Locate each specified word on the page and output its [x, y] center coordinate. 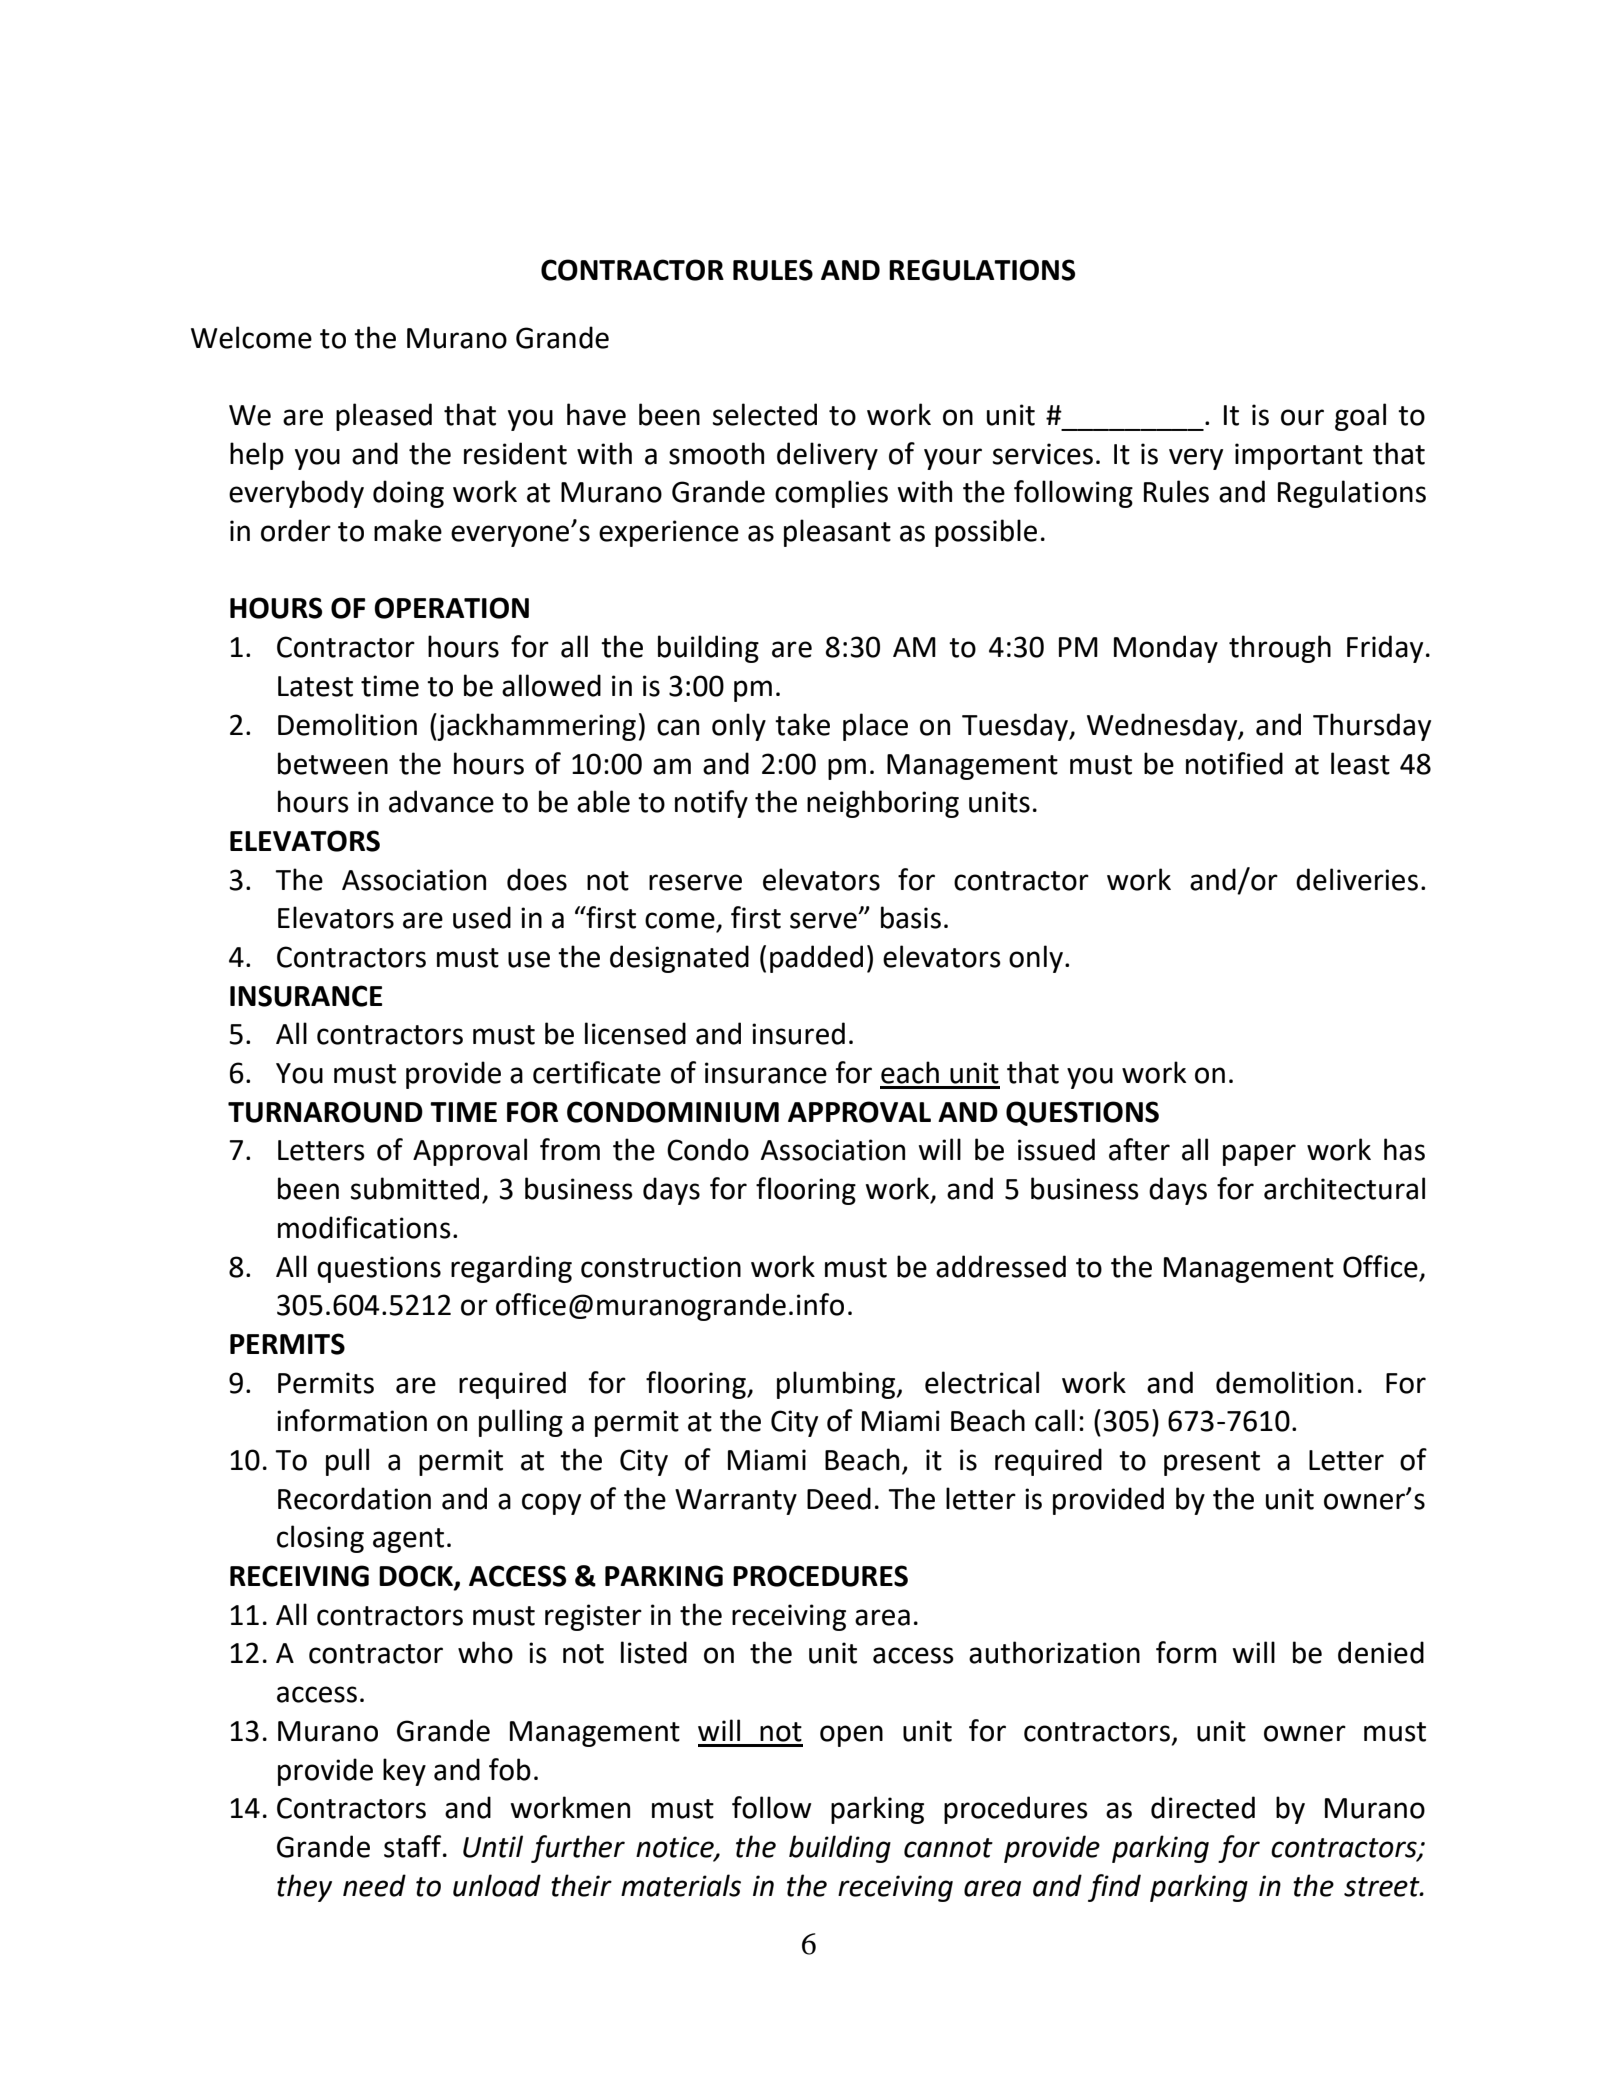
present [1212, 1463]
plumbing [837, 1385]
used [482, 917]
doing [408, 494]
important [1299, 456]
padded [816, 959]
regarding [511, 1269]
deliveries [1357, 879]
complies [831, 494]
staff [414, 1846]
